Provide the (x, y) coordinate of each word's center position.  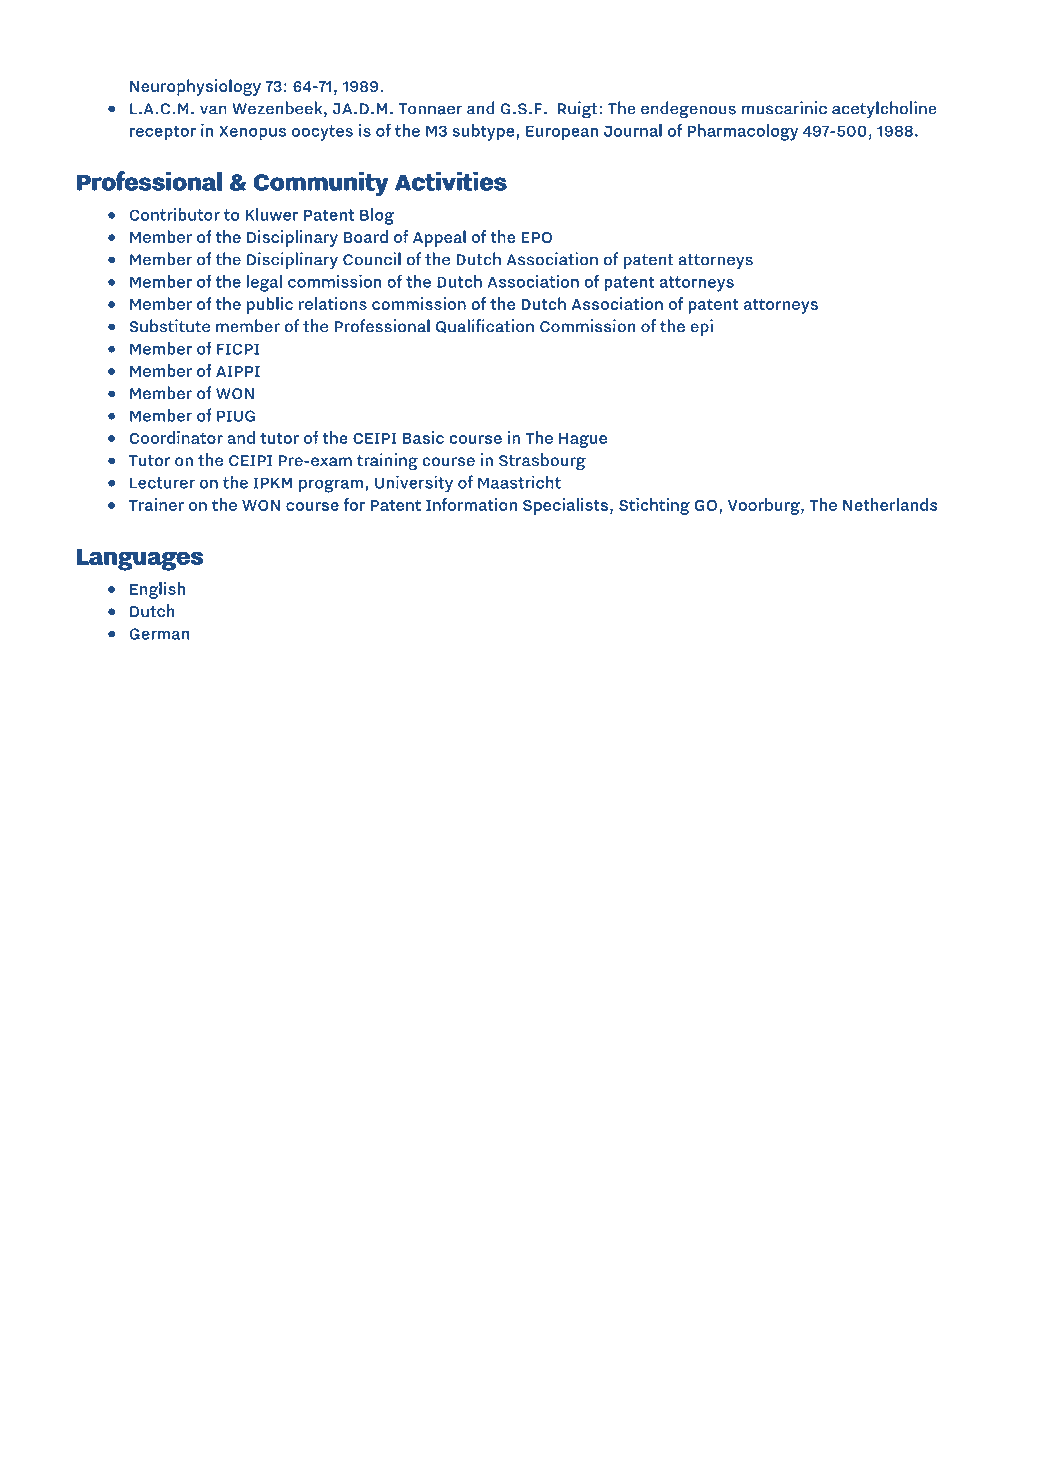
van (213, 110)
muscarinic (784, 108)
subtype (483, 132)
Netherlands (890, 504)
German (160, 634)
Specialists (565, 506)
